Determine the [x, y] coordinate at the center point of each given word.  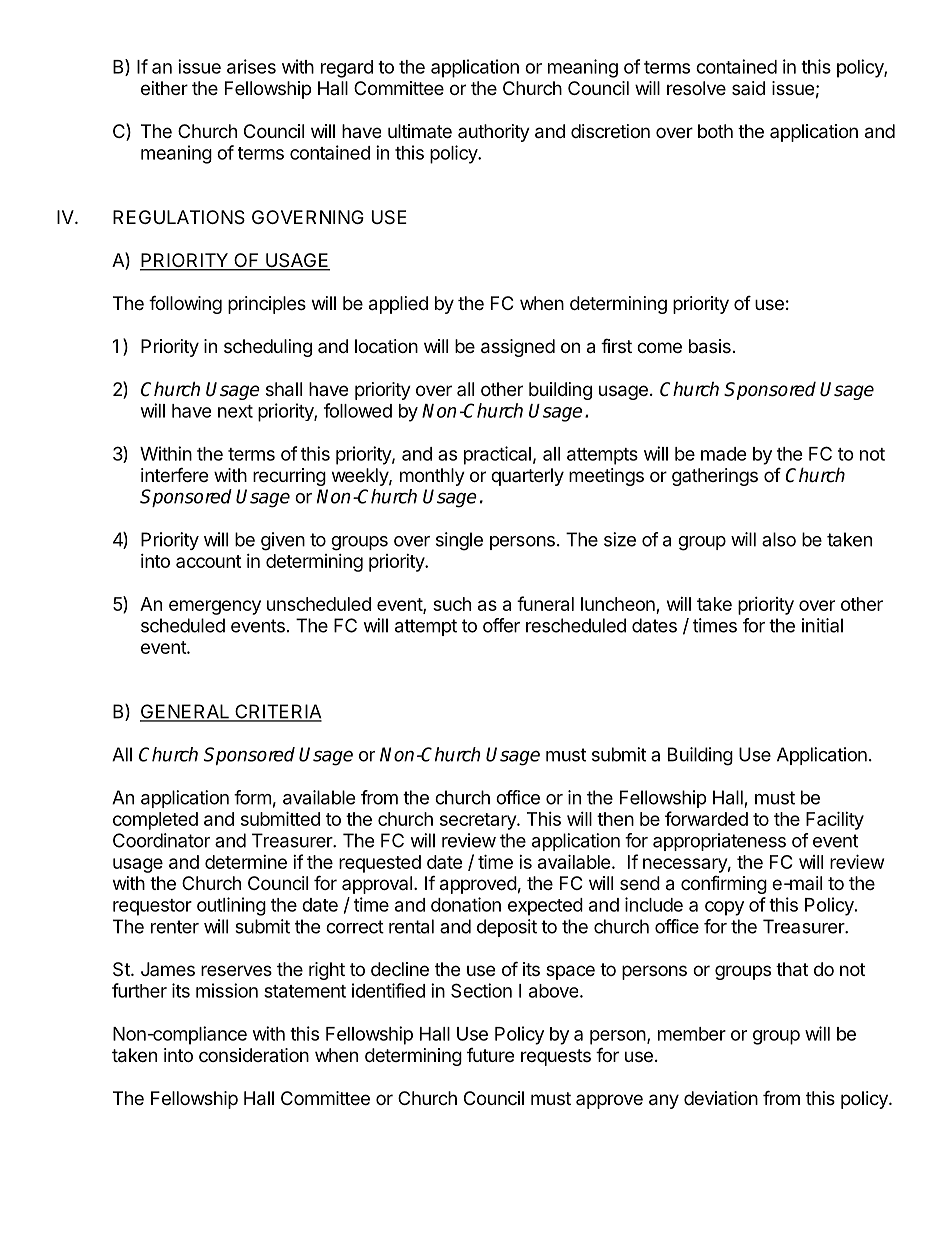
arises [251, 66]
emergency [215, 607]
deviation [721, 1098]
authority [494, 133]
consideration [254, 1055]
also [779, 539]
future [490, 1055]
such [452, 604]
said [748, 88]
